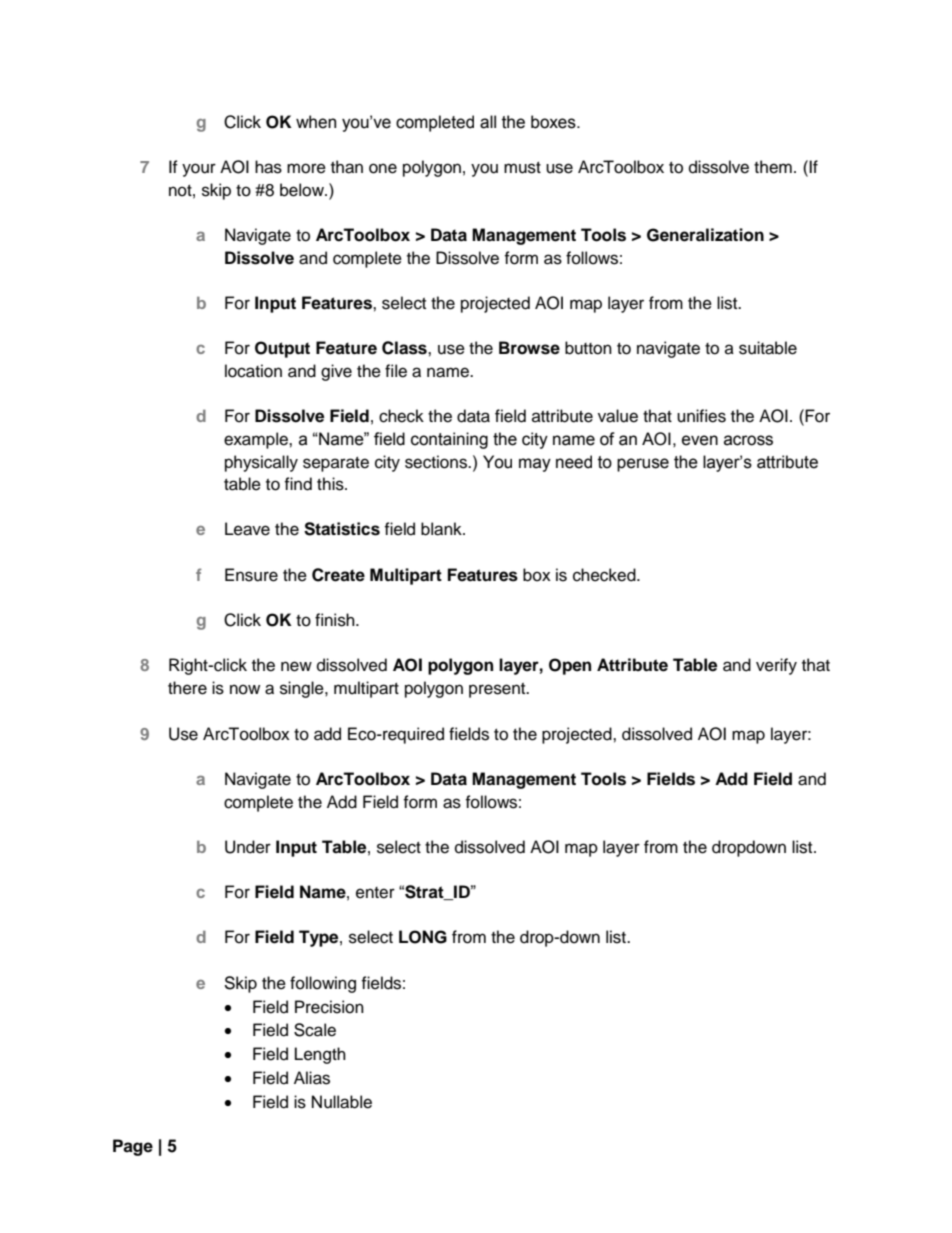 The height and width of the page is (1233, 952). What do you see at coordinates (199, 170) in the page?
I see `your` at bounding box center [199, 170].
